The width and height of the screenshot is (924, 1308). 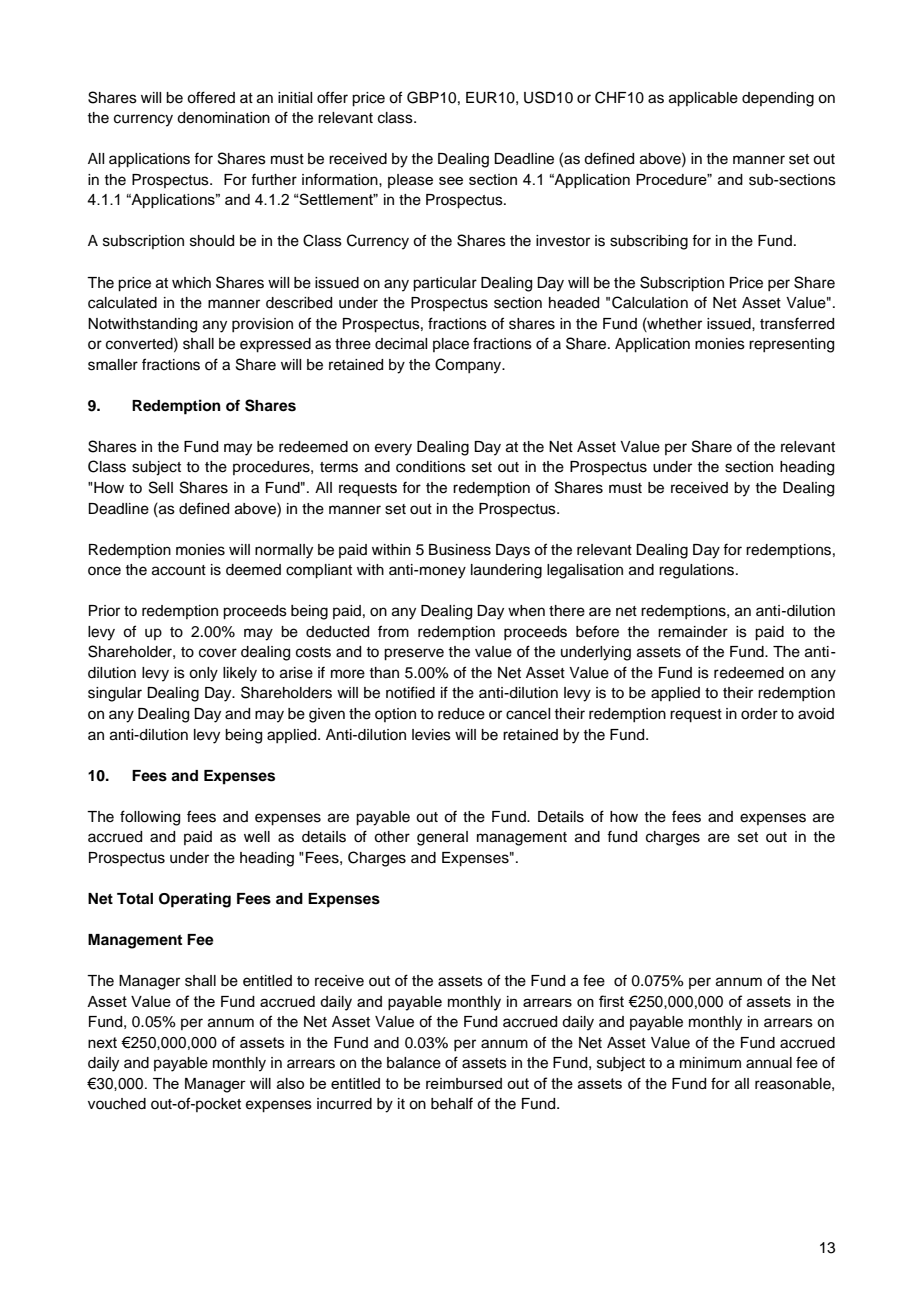 I want to click on regulations, so click(x=698, y=571).
